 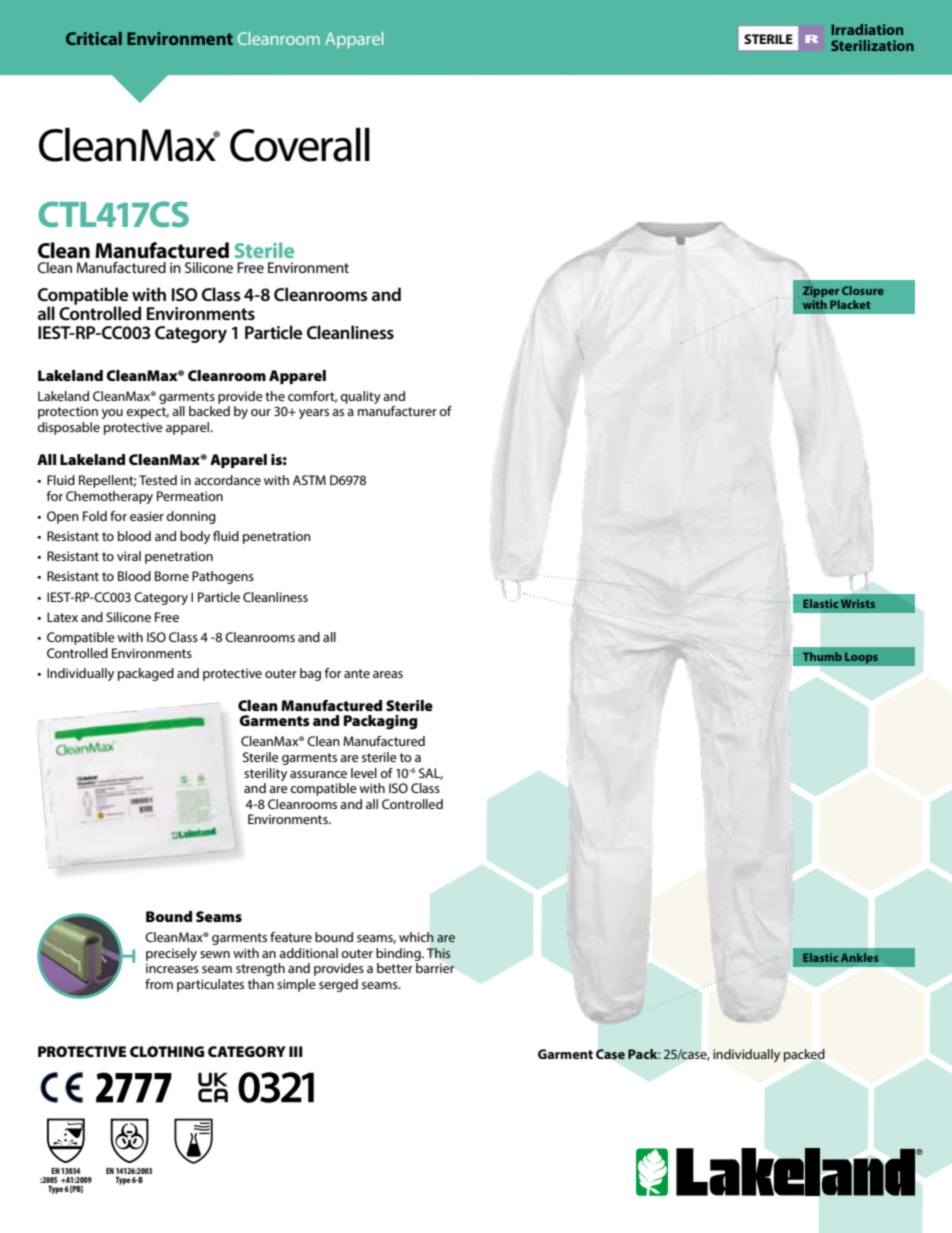 What do you see at coordinates (167, 1051) in the screenshot?
I see `CLOTHING` at bounding box center [167, 1051].
